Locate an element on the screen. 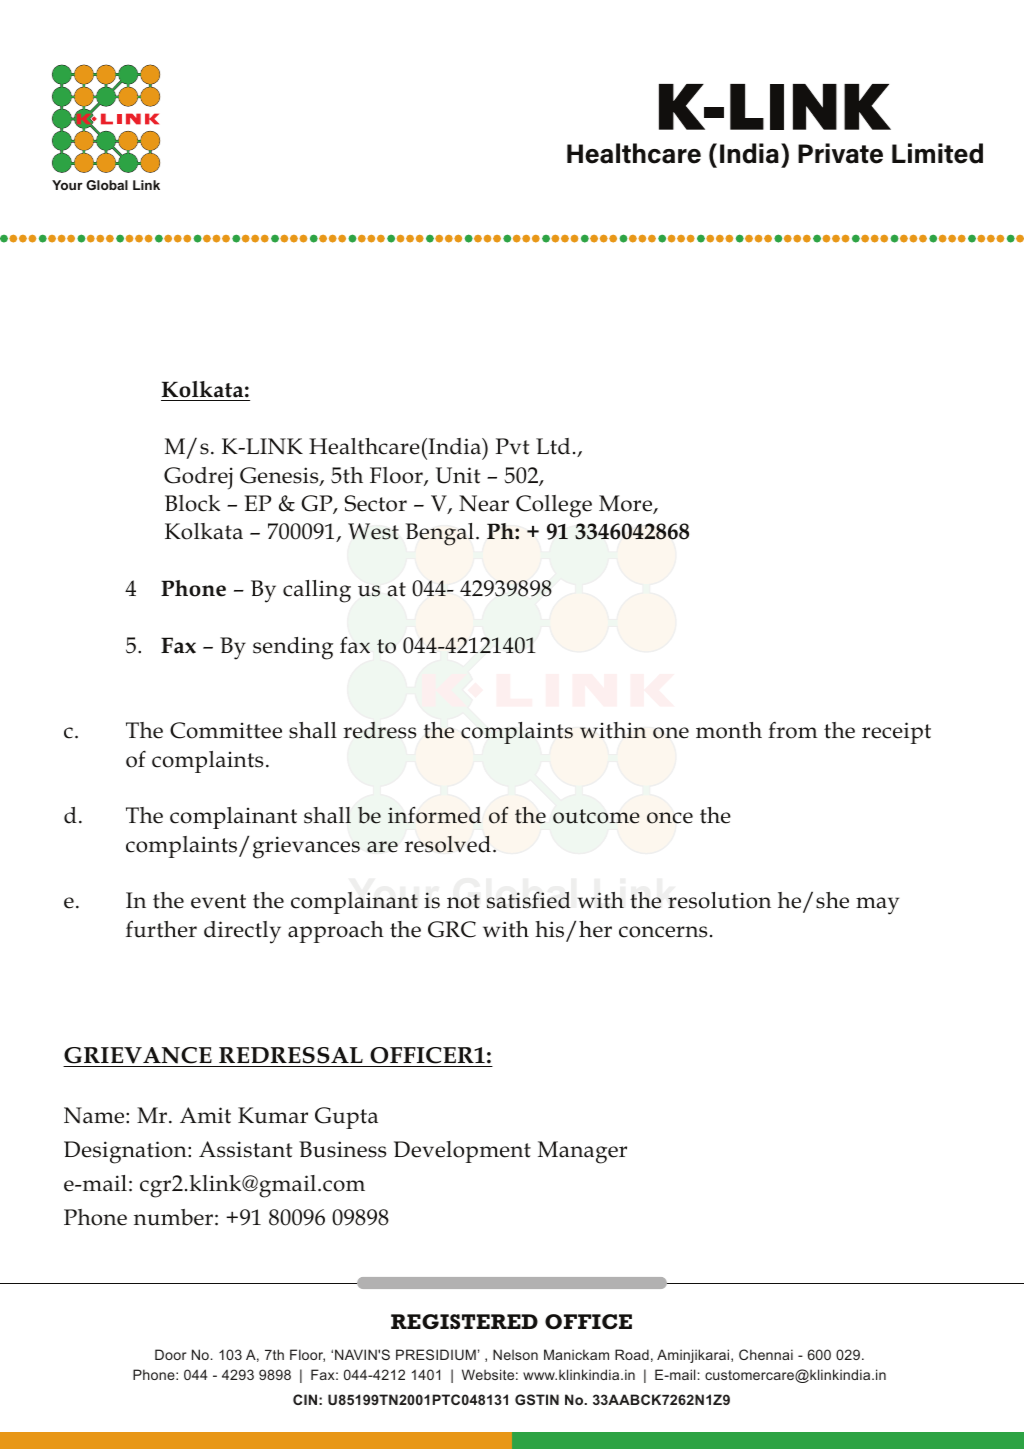  Chennai is located at coordinates (766, 1354).
